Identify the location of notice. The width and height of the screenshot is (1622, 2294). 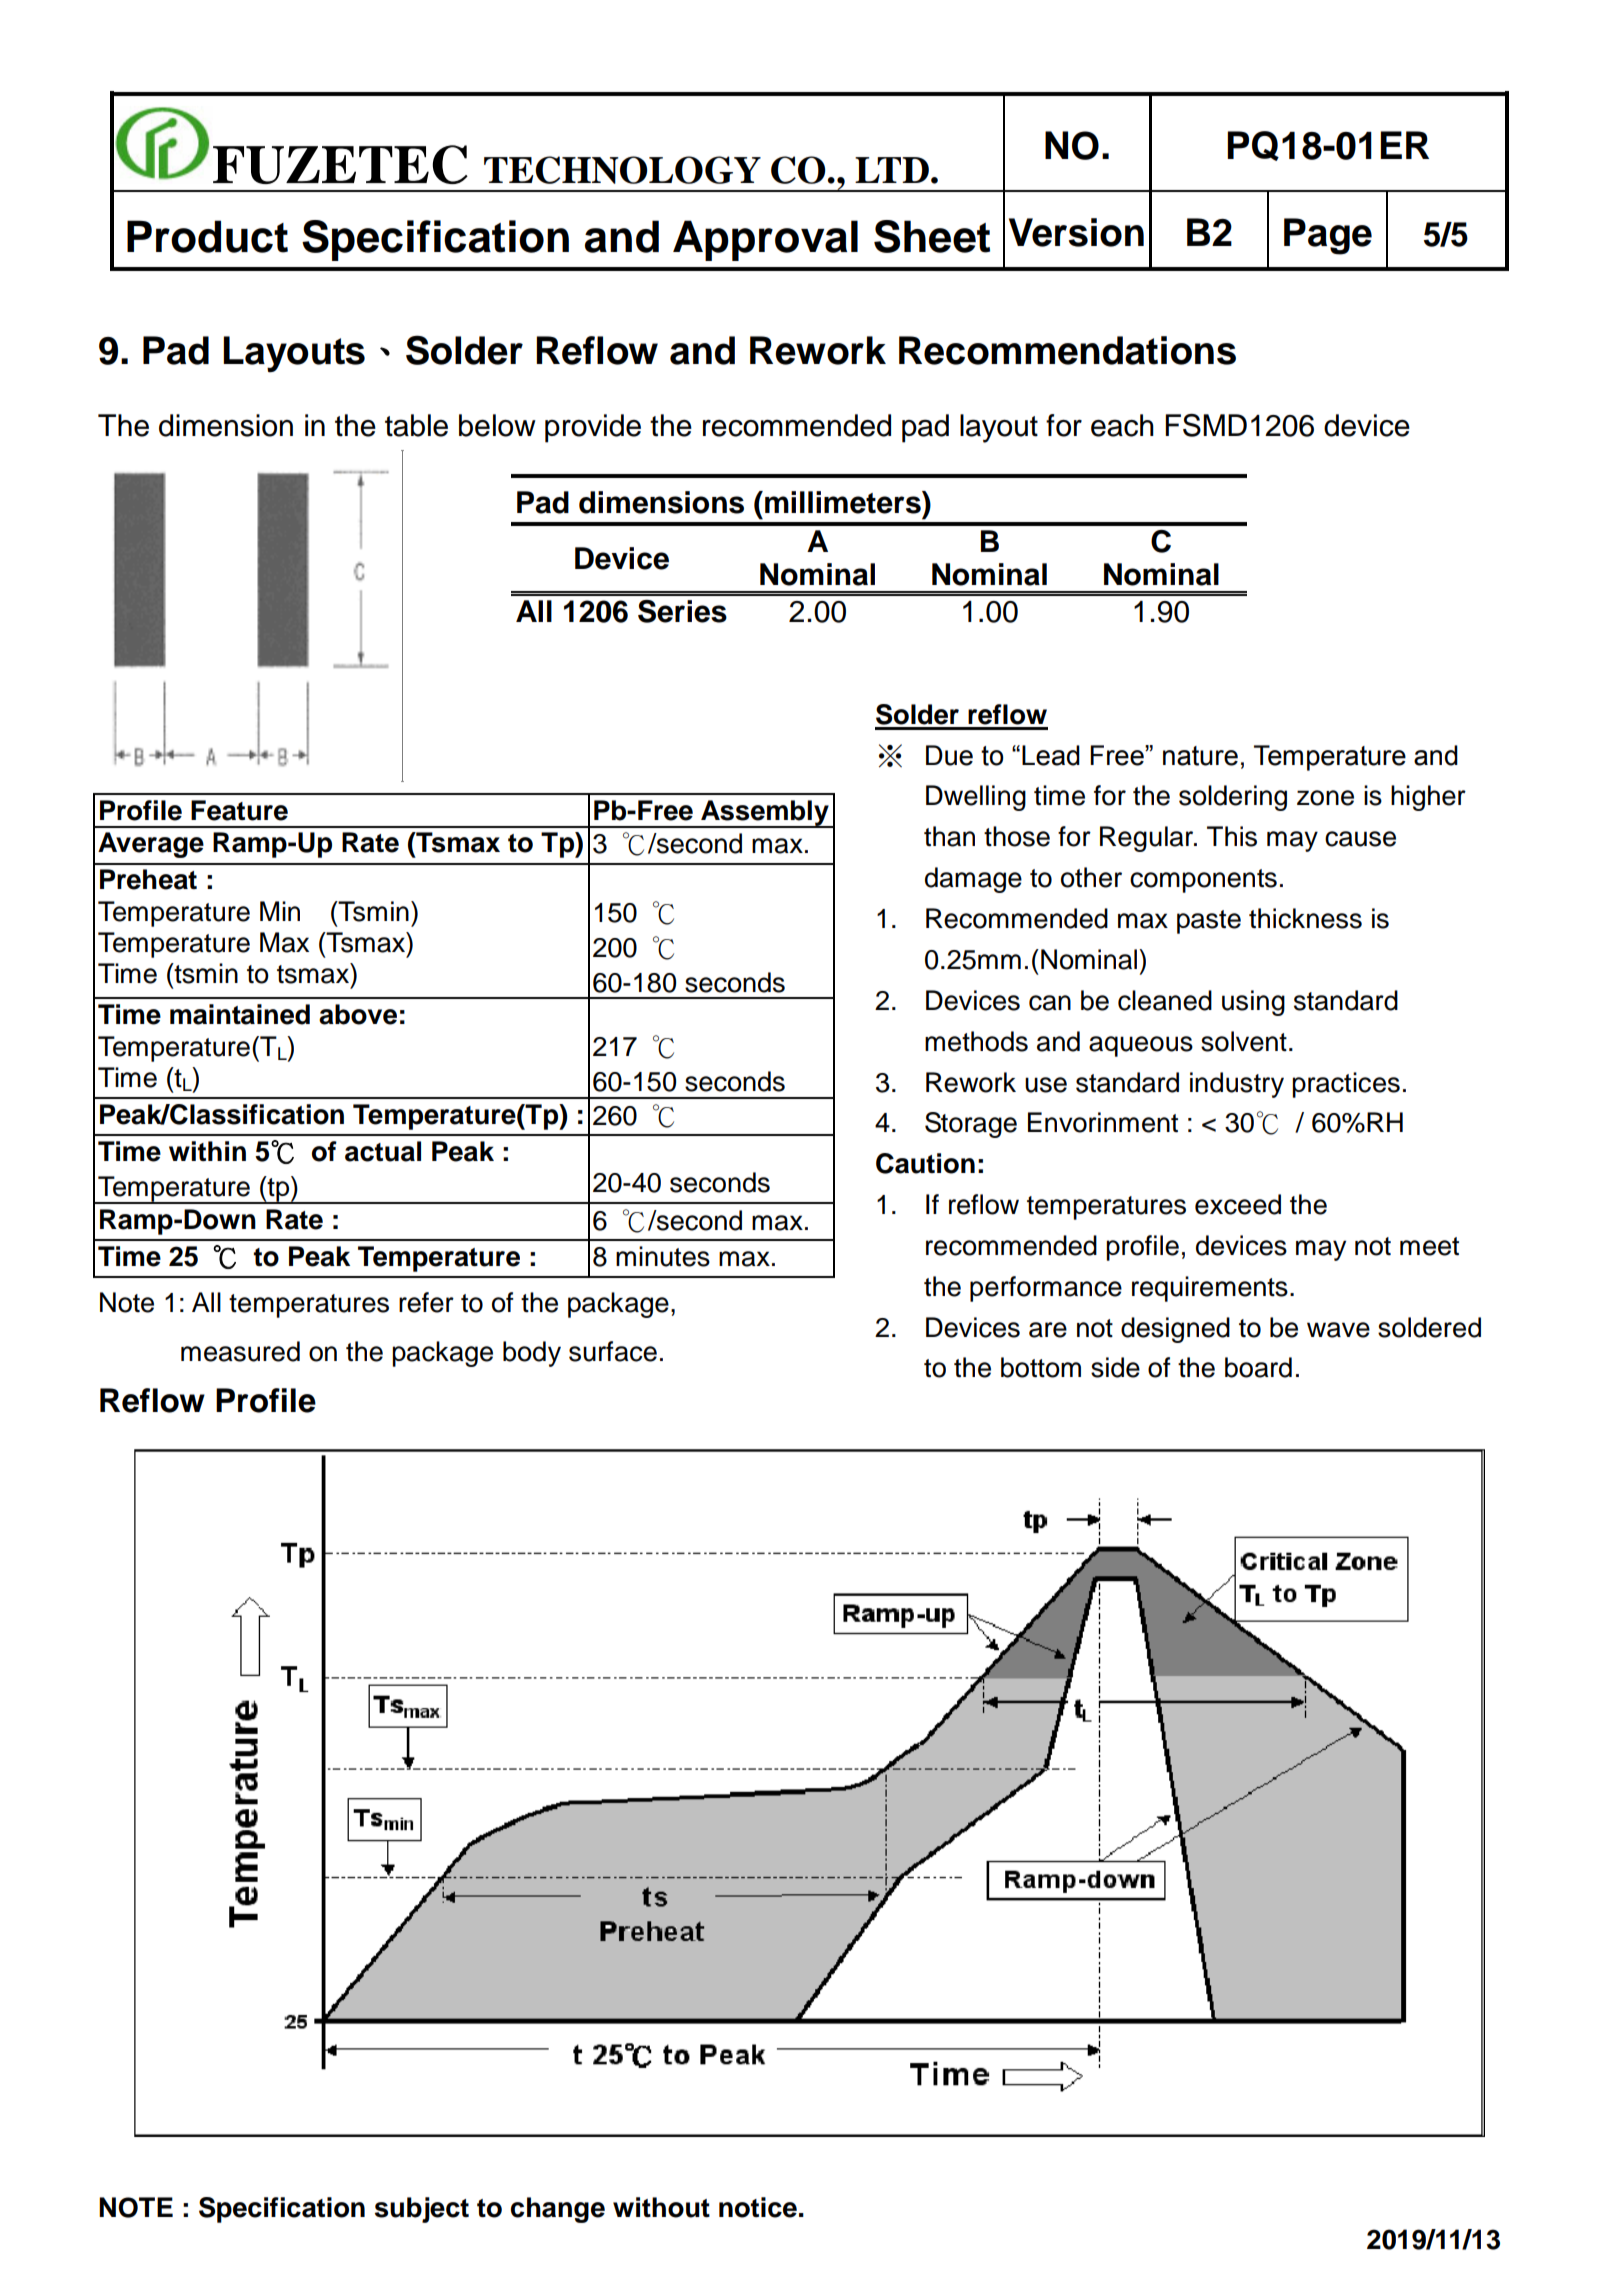
(758, 2207).
